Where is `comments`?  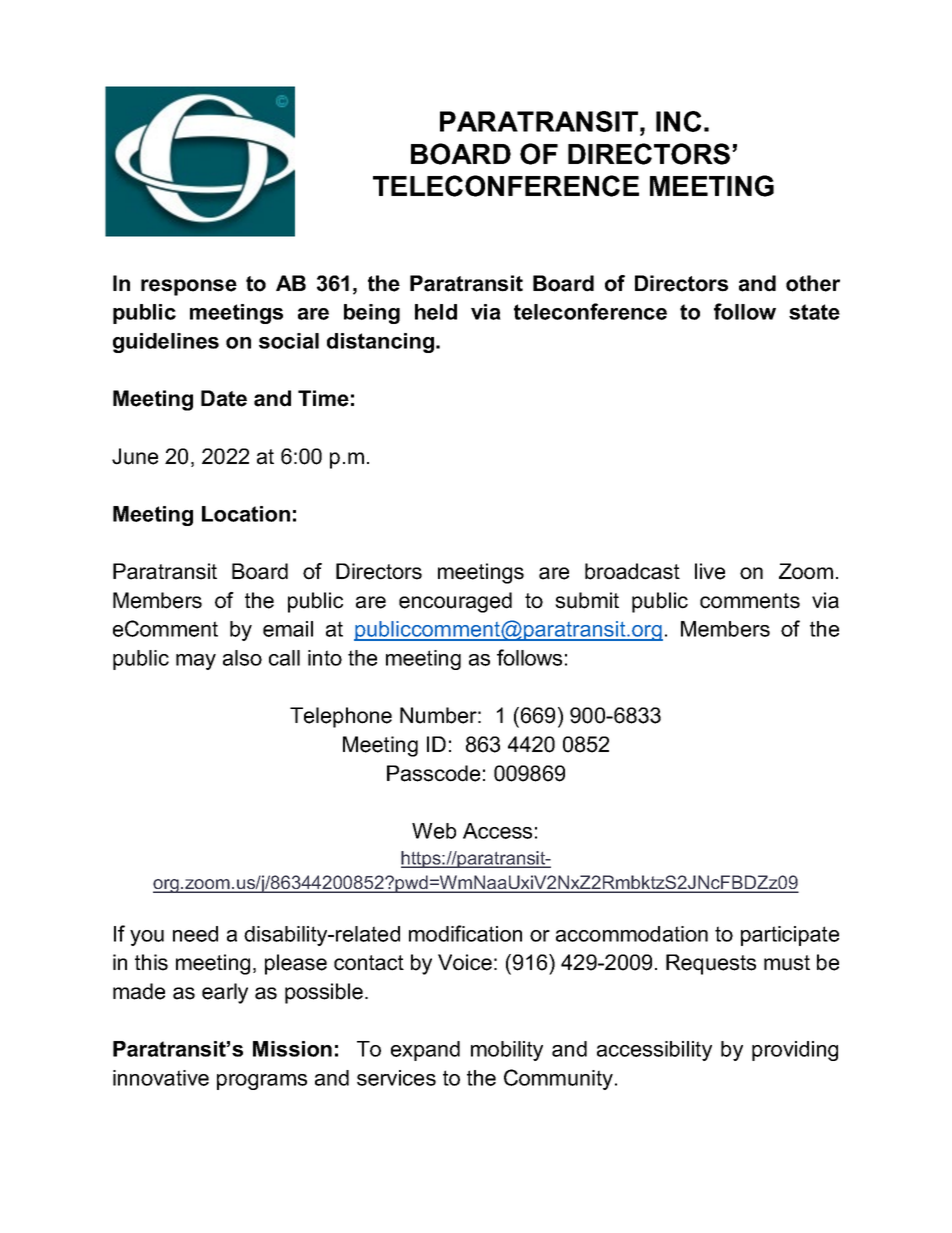
comments is located at coordinates (750, 601).
